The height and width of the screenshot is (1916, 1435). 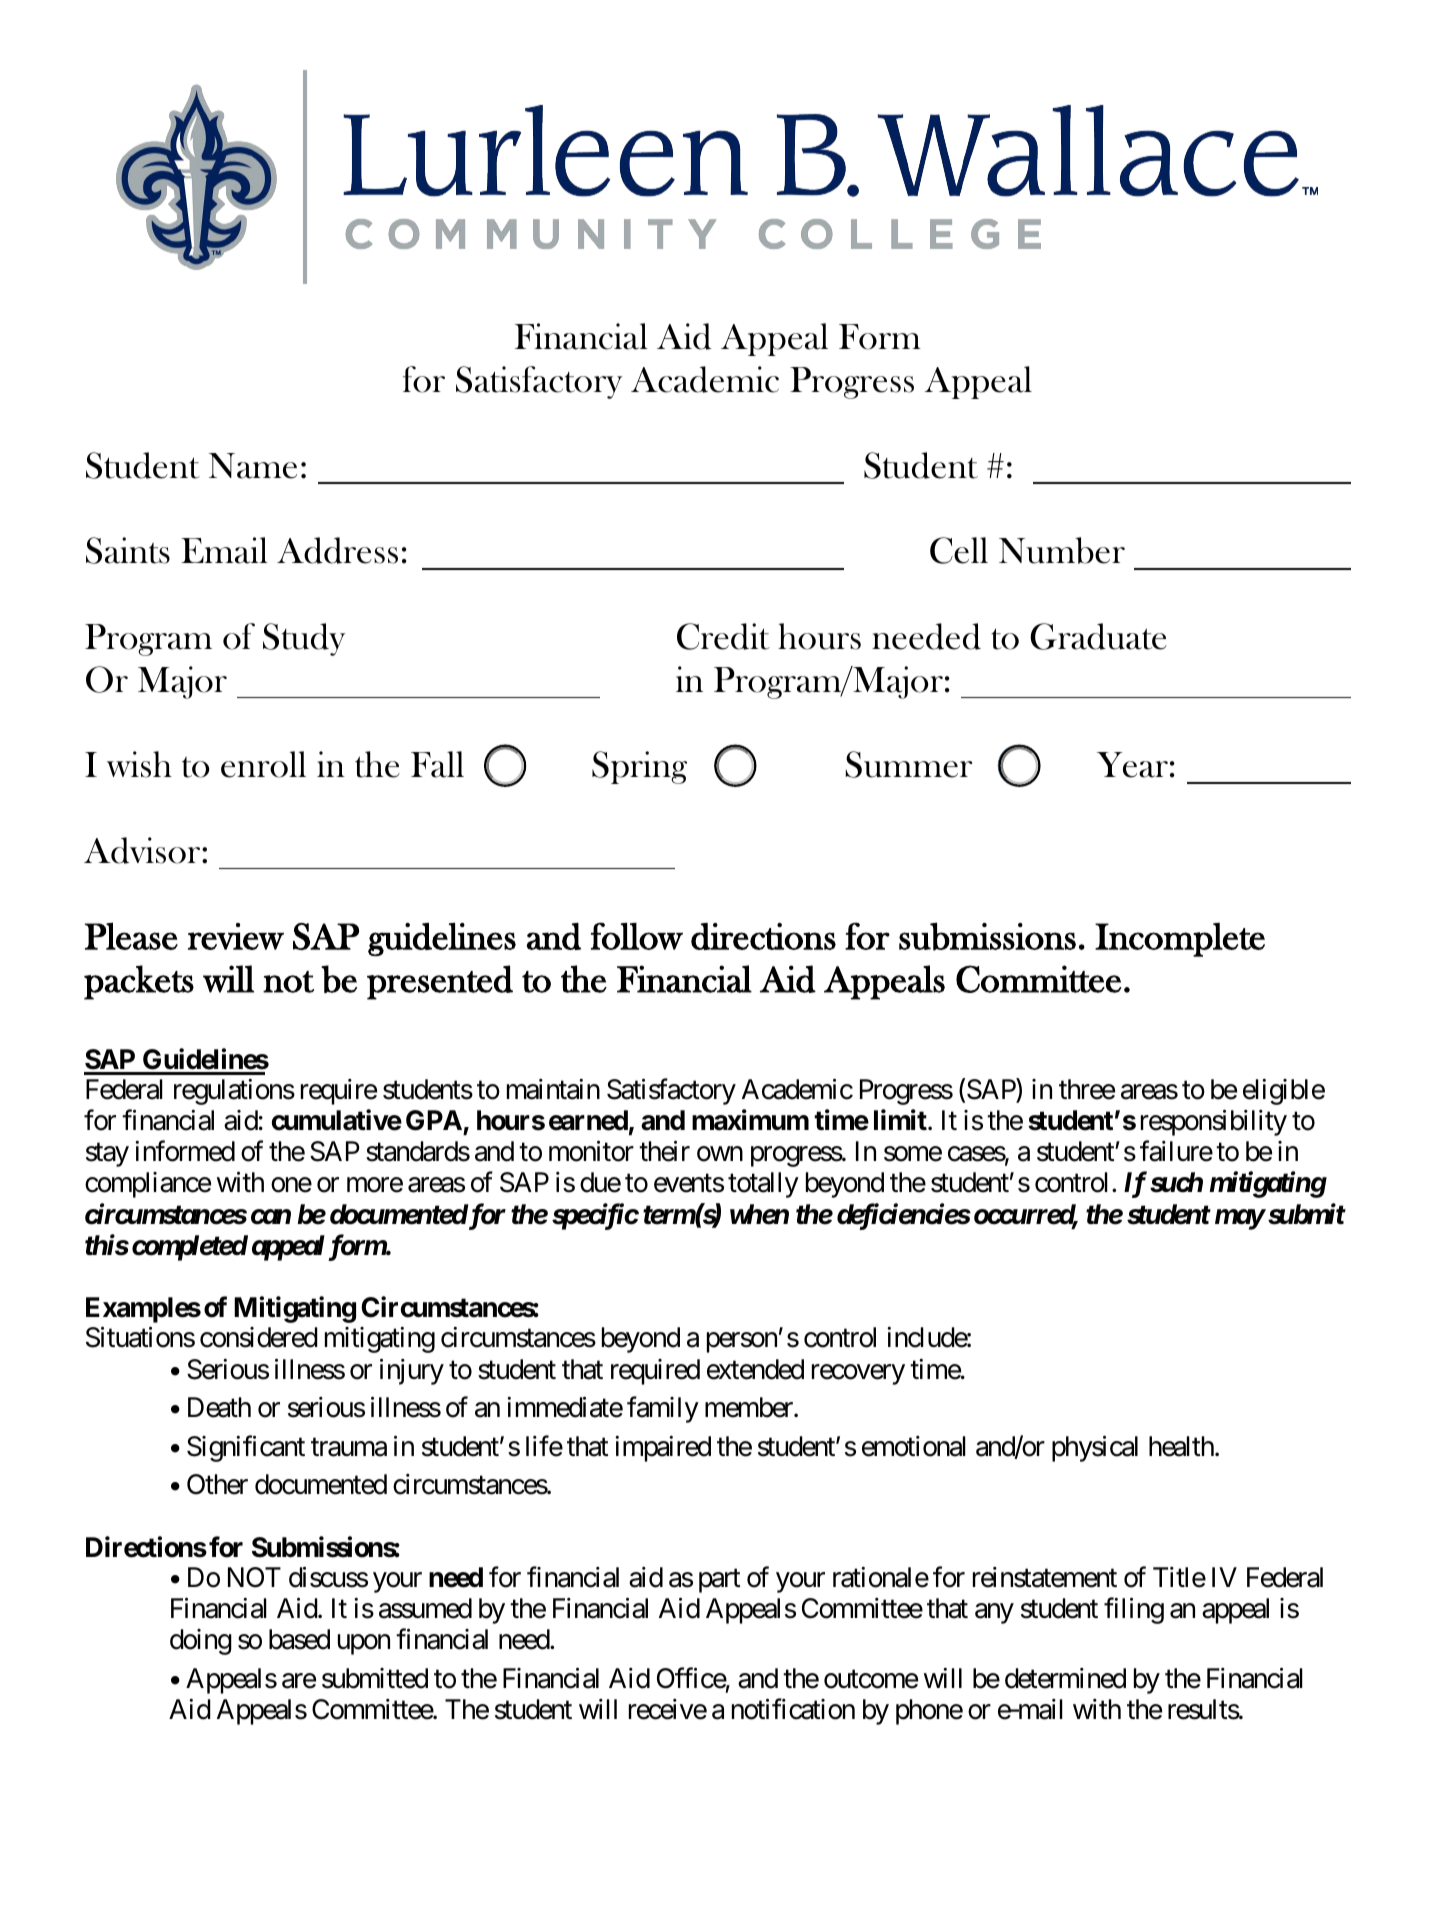 What do you see at coordinates (236, 936) in the screenshot?
I see `review` at bounding box center [236, 936].
